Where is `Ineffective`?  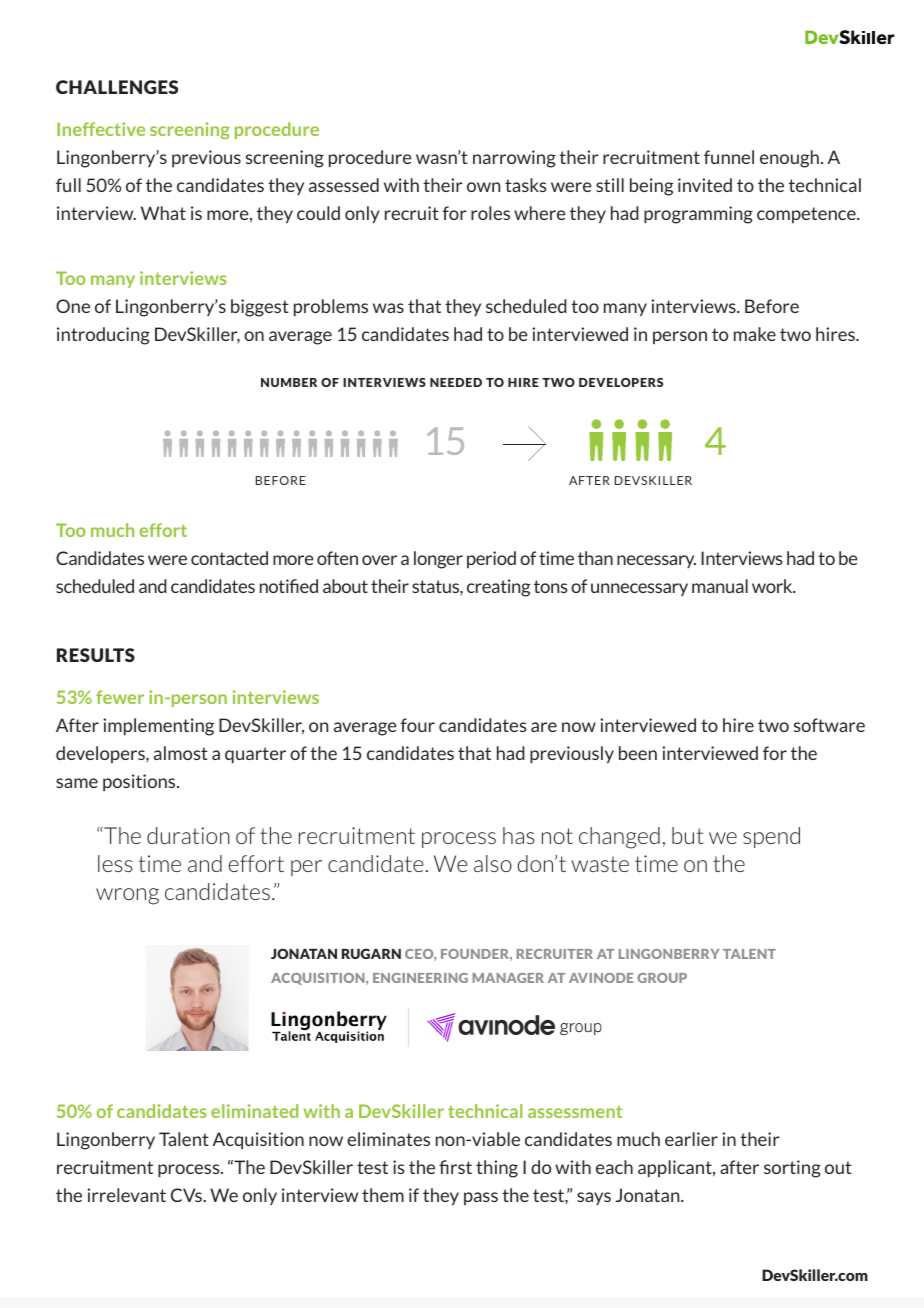 Ineffective is located at coordinates (101, 129).
